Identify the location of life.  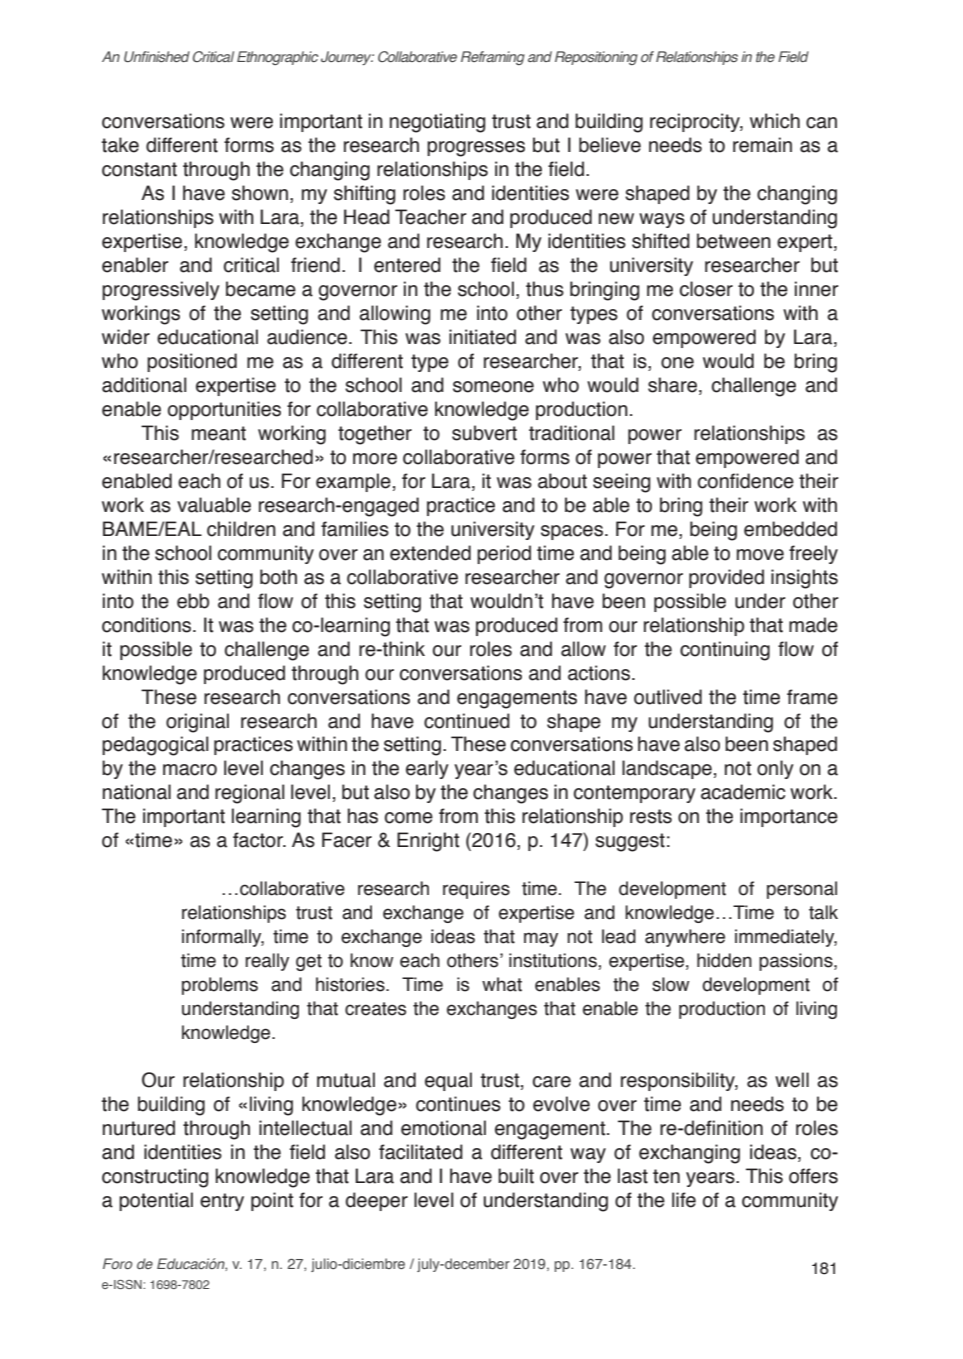
(684, 1200).
